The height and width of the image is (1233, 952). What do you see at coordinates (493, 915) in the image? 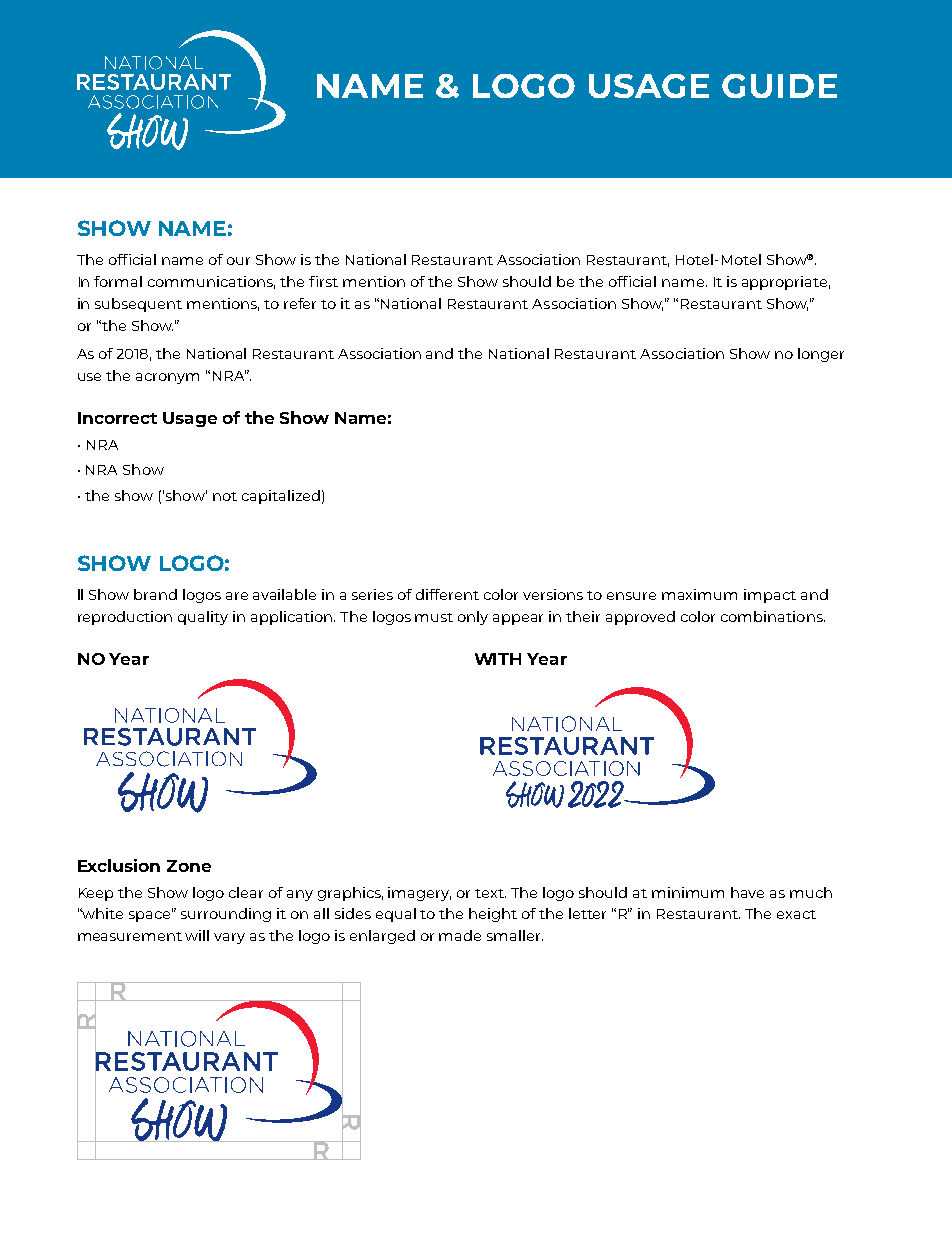
I see `height` at bounding box center [493, 915].
